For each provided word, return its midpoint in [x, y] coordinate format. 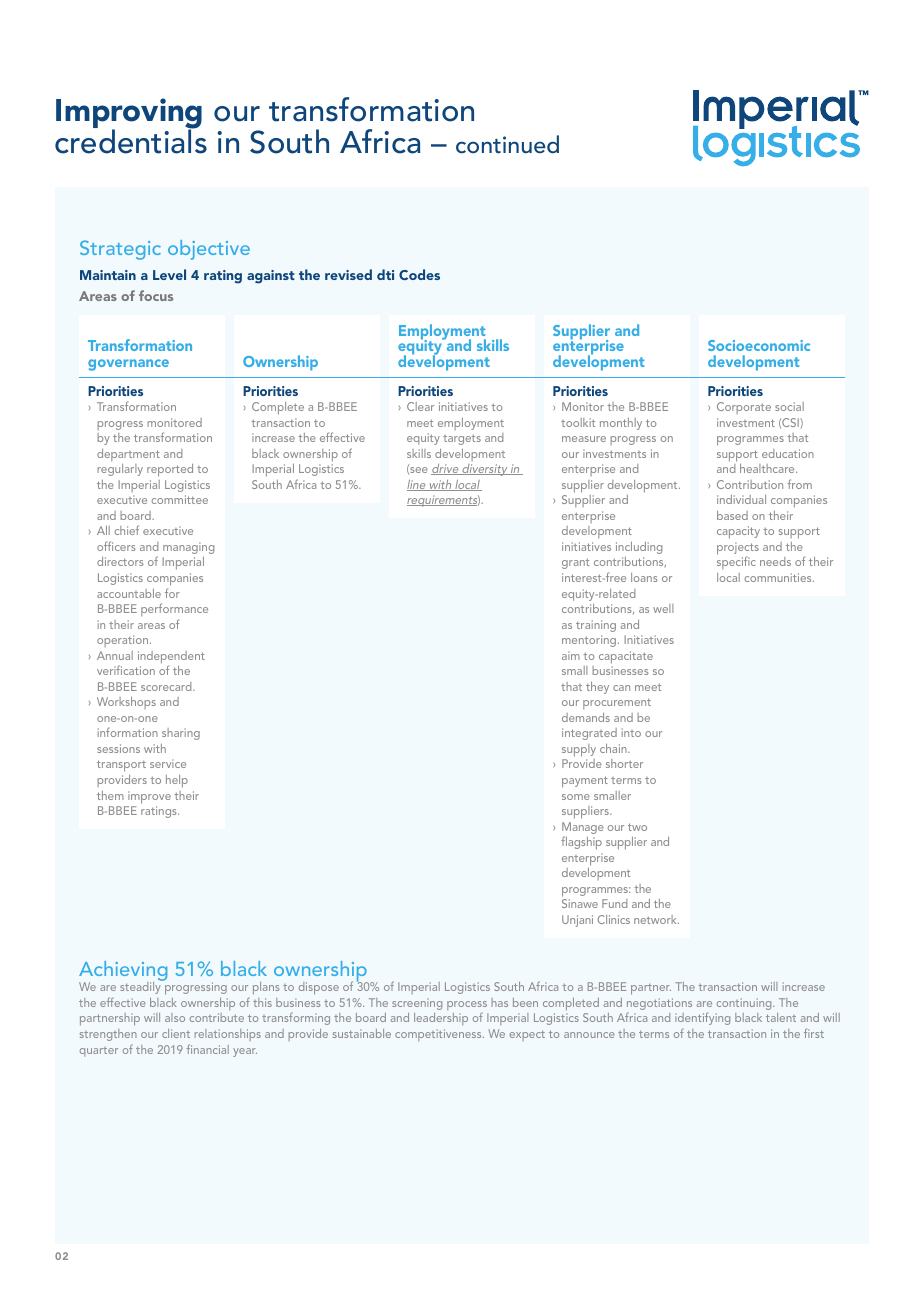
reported [170, 470]
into [631, 732]
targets [462, 440]
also [175, 1017]
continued [507, 144]
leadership [441, 1019]
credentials [131, 141]
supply [579, 750]
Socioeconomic [759, 345]
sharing [181, 734]
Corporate [744, 408]
